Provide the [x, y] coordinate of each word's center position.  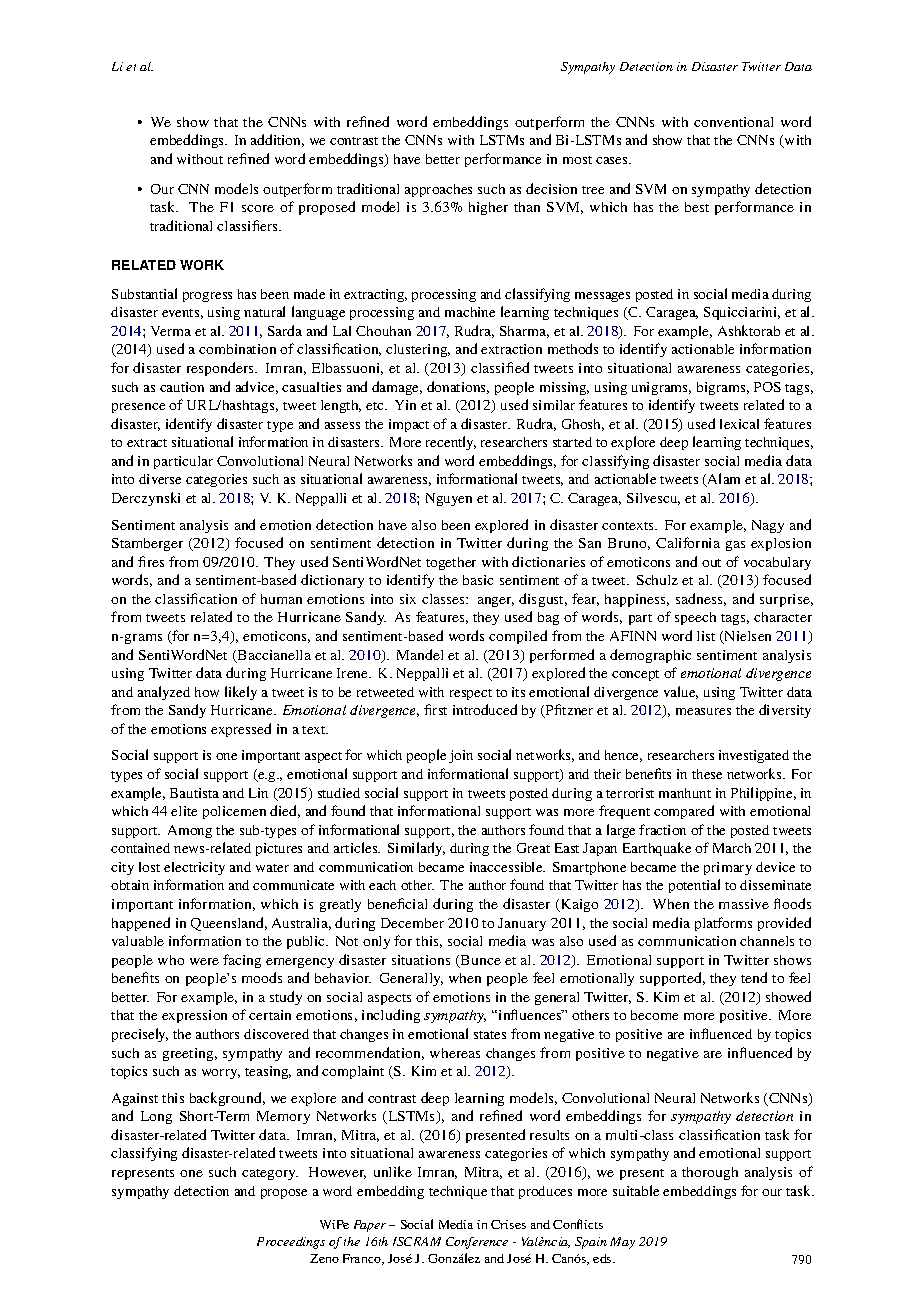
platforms [723, 924]
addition [277, 140]
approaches [438, 190]
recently [451, 443]
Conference [477, 1243]
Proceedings [291, 1243]
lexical [739, 424]
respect [471, 694]
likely [241, 693]
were [204, 961]
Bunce [480, 961]
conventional [733, 122]
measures [703, 711]
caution [182, 387]
